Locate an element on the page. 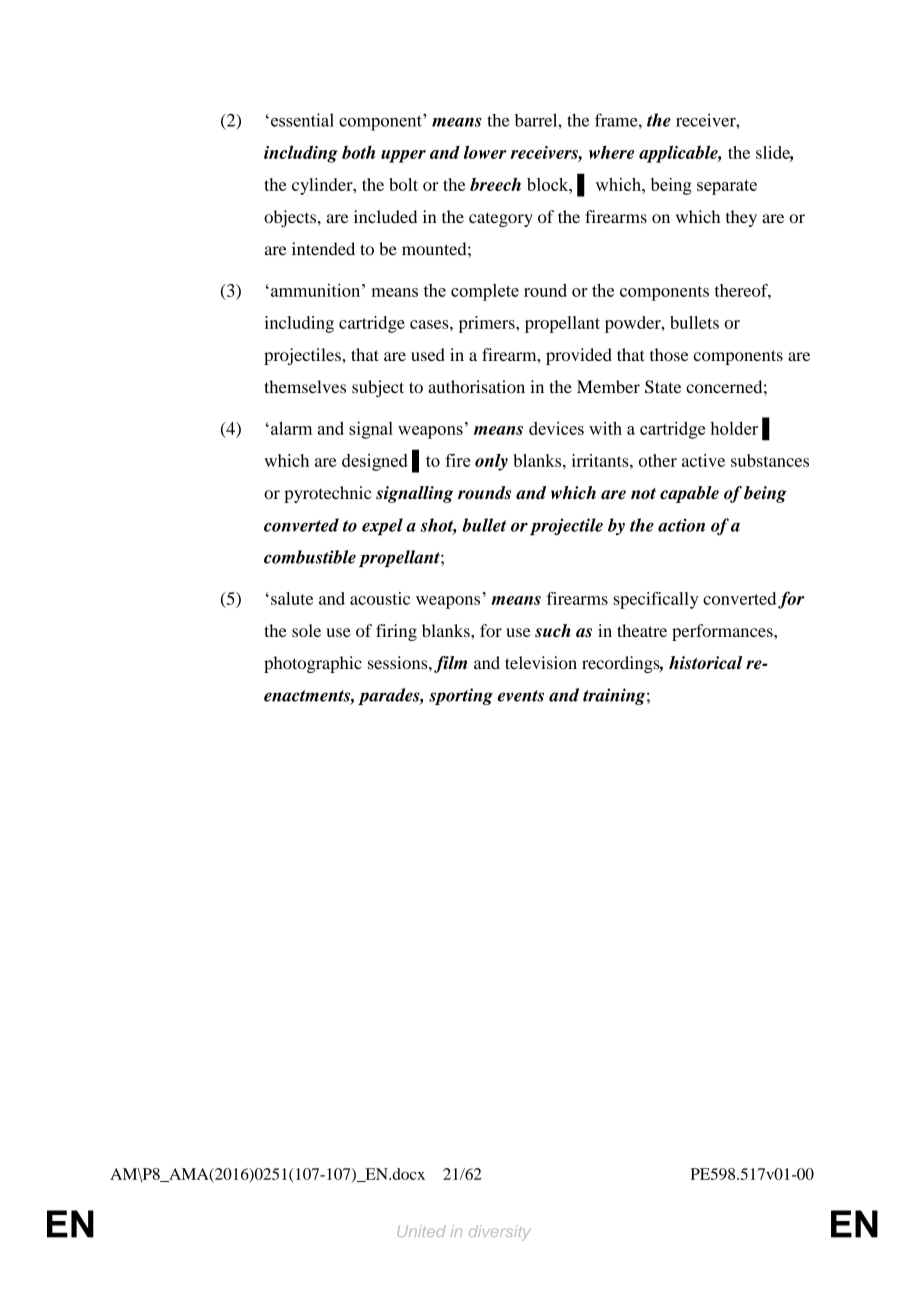 This image has height=1308, width=924. both is located at coordinates (358, 152).
